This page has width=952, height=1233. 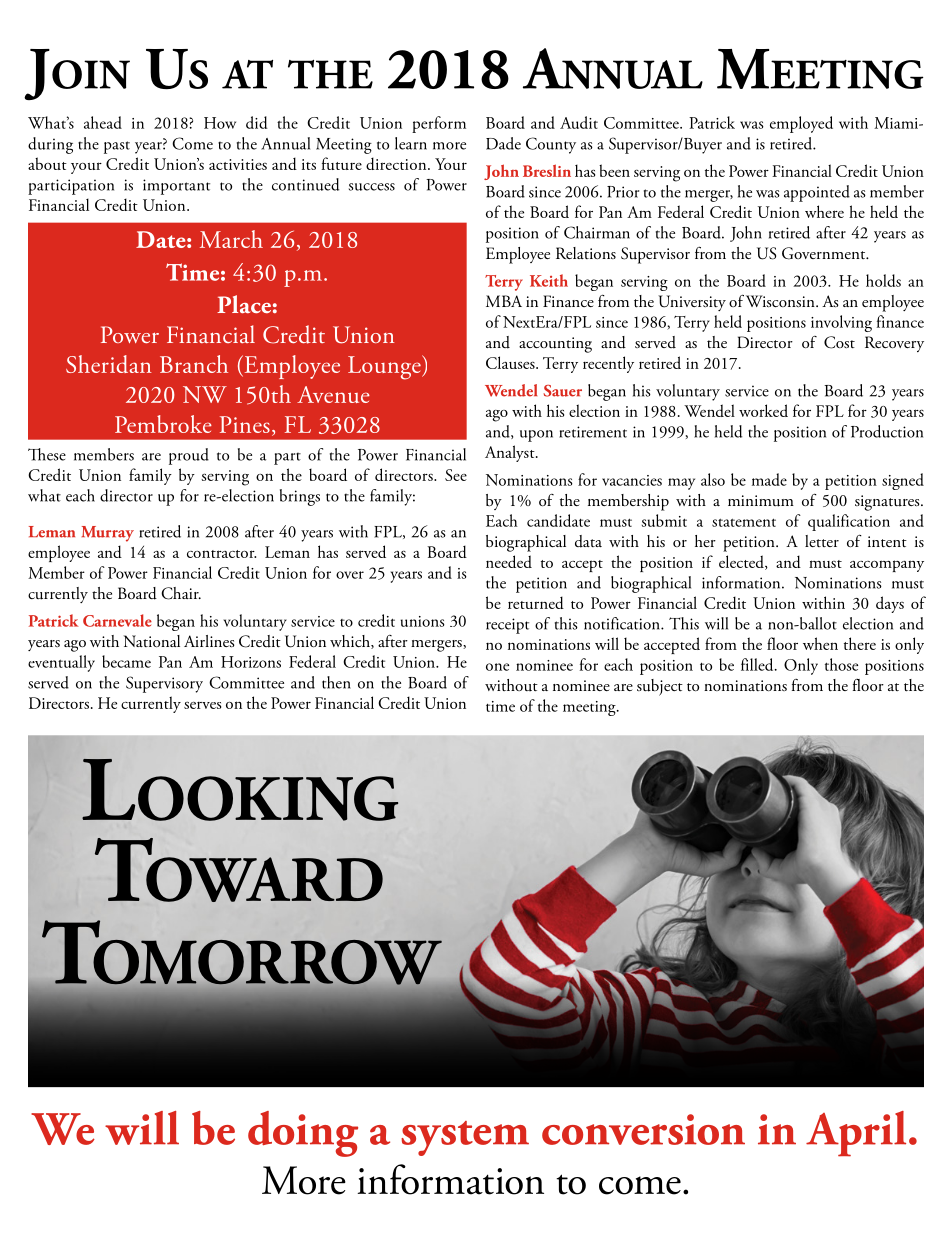 I want to click on National, so click(x=152, y=641).
